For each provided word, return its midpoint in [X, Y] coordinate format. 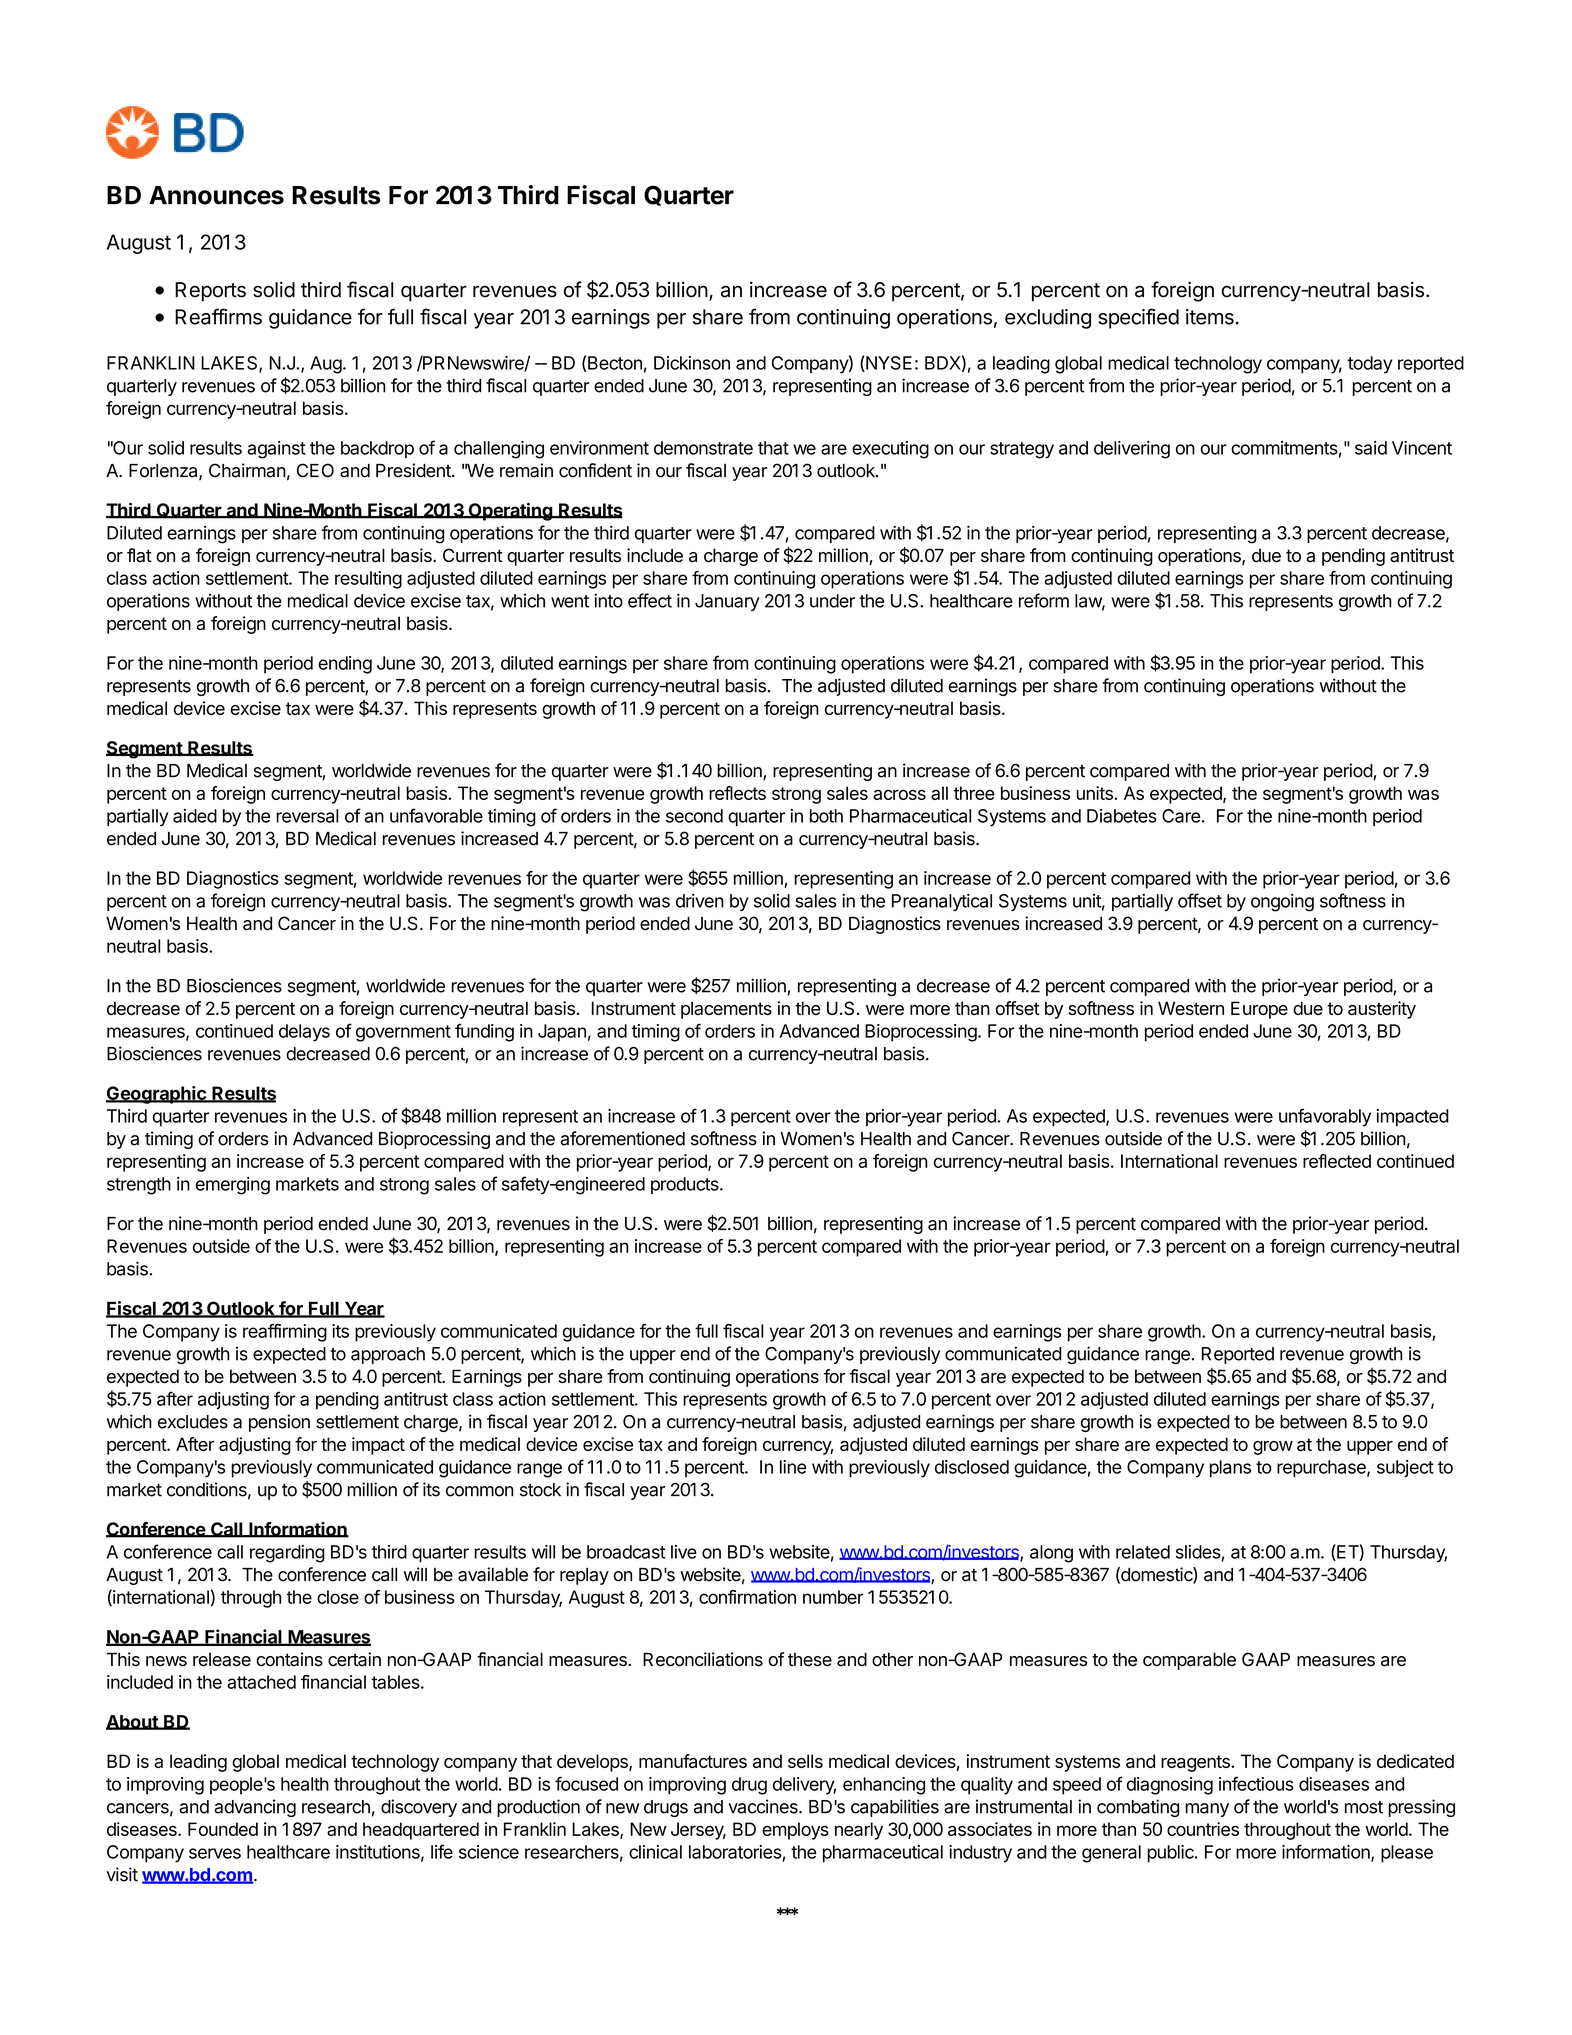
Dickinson [692, 363]
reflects [737, 793]
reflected [1337, 1161]
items [1210, 317]
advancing [255, 1808]
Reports [210, 292]
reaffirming [285, 1333]
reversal [307, 816]
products [686, 1185]
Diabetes [1122, 816]
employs [795, 1831]
